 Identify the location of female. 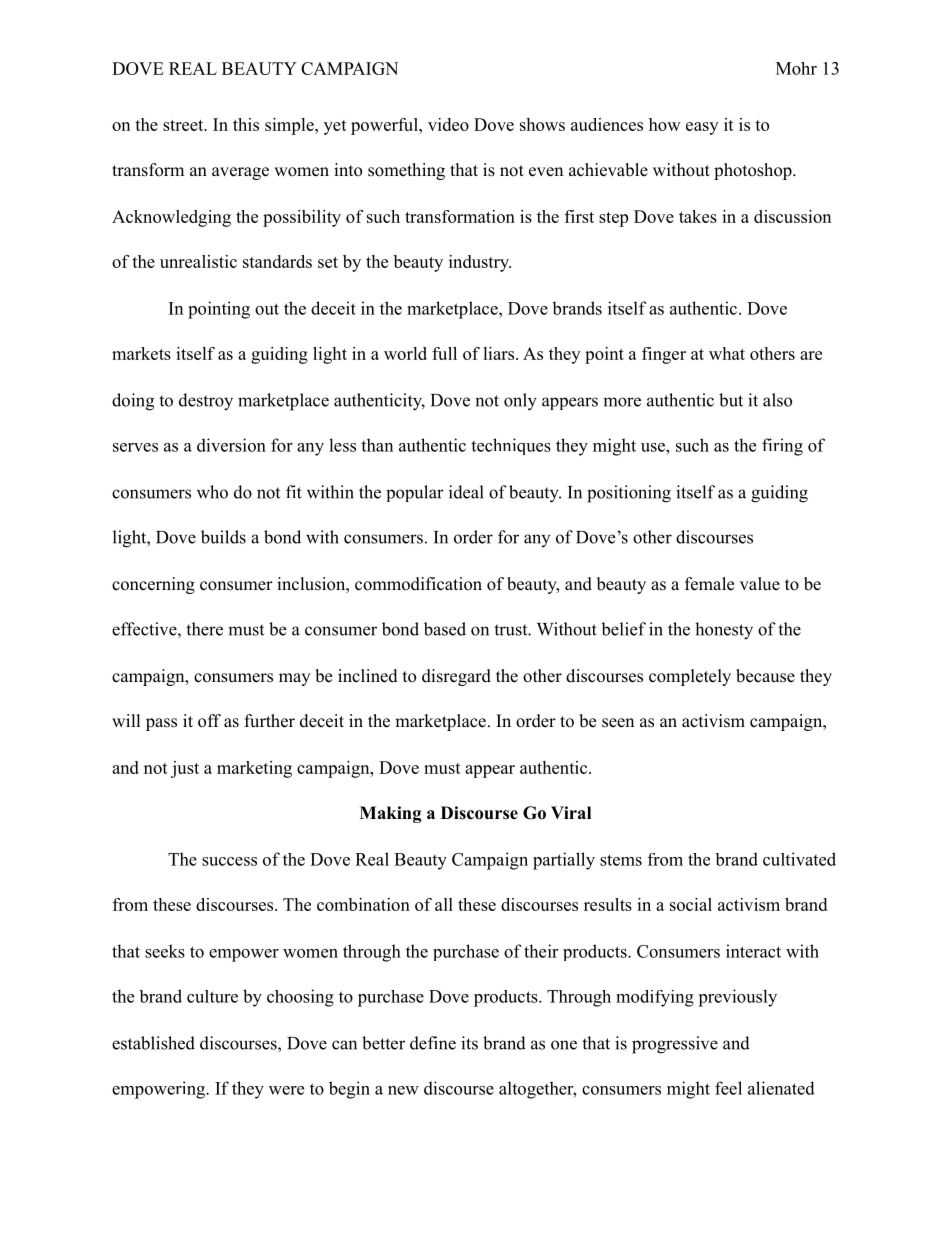
(709, 584).
